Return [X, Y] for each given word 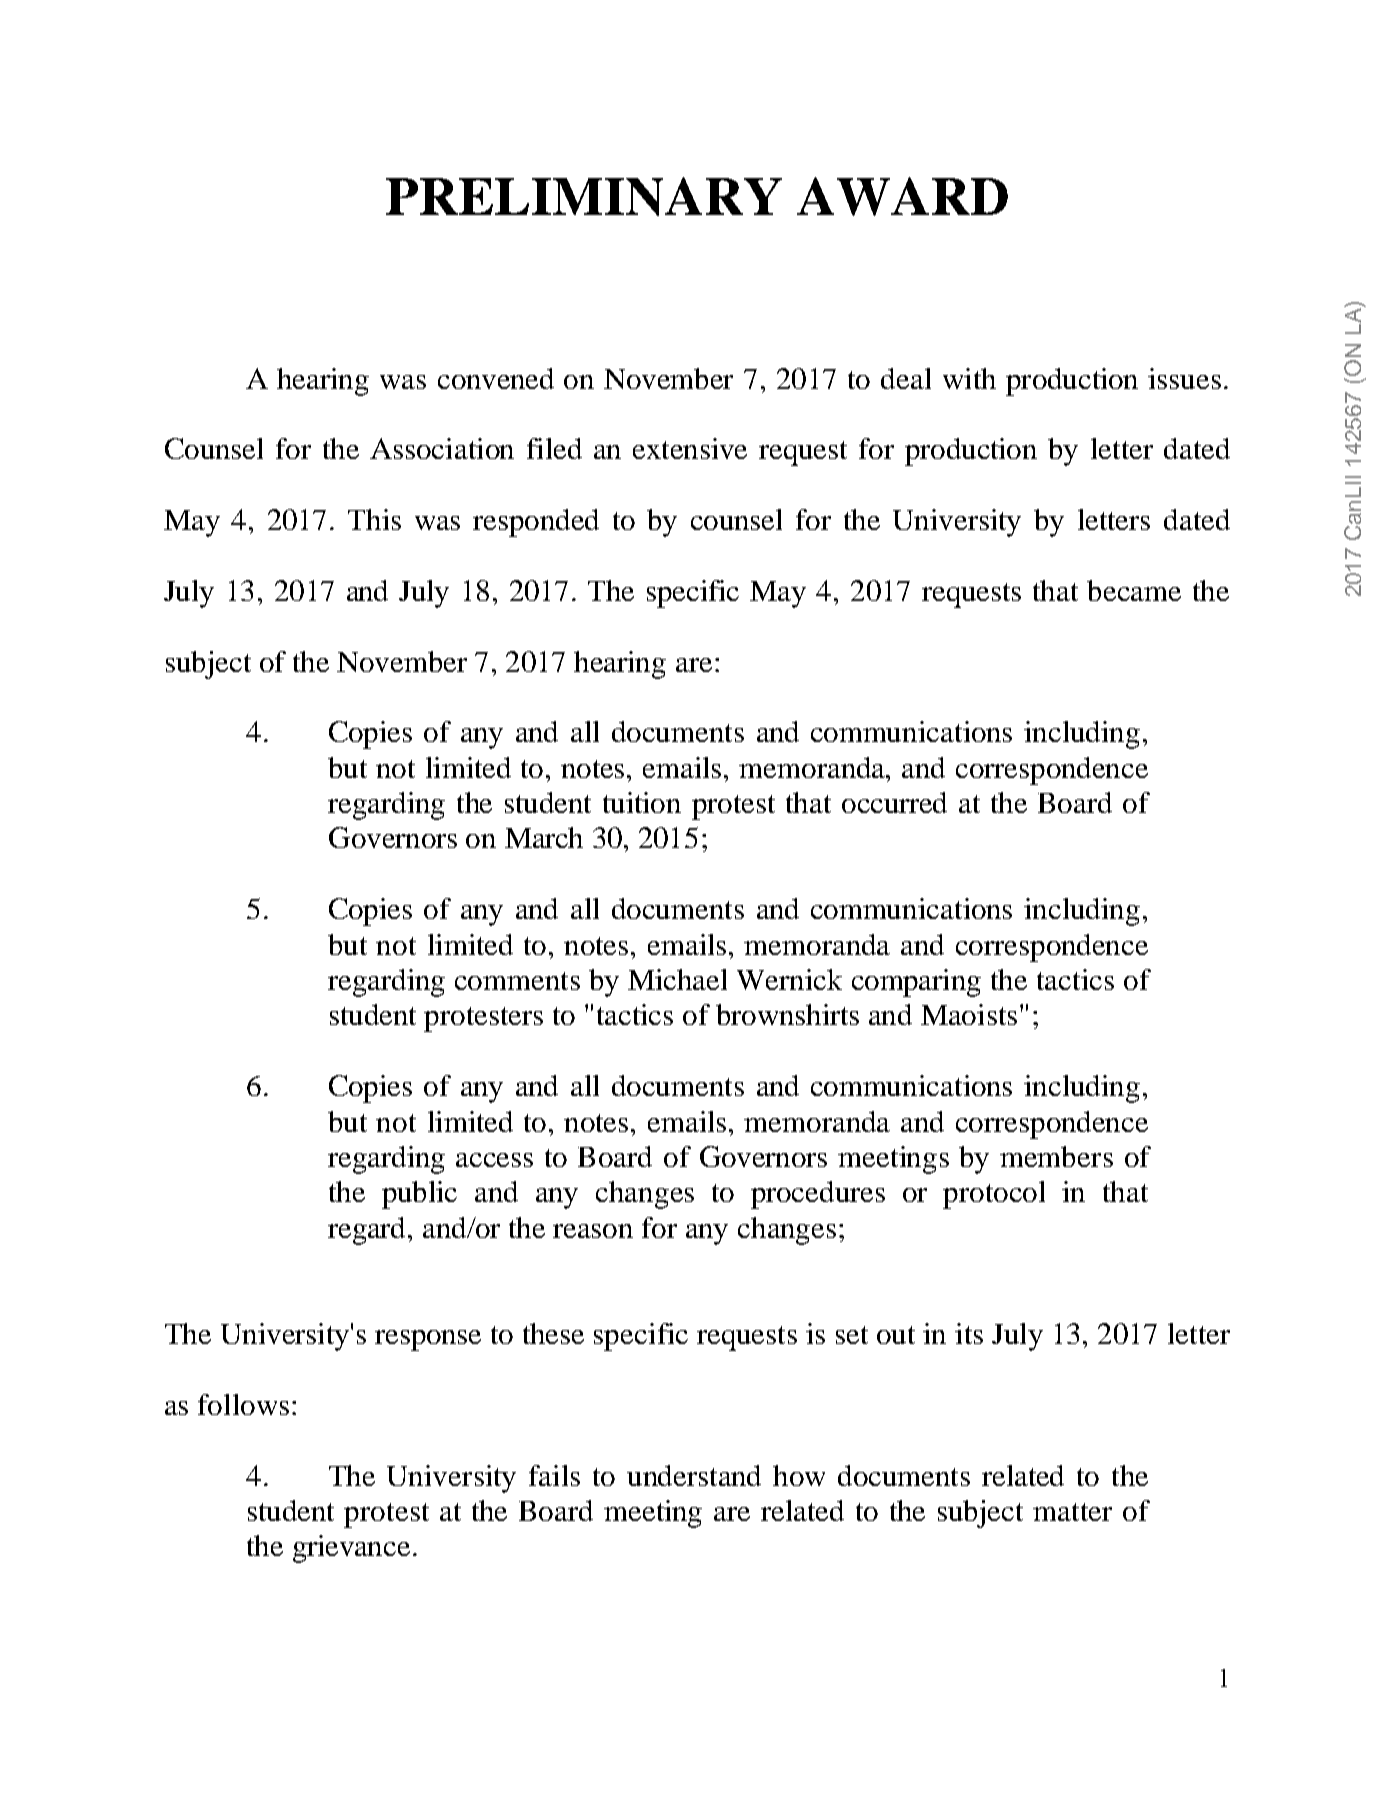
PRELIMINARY [584, 196]
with [969, 378]
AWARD [902, 196]
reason [593, 1231]
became [1134, 590]
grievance [351, 1549]
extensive [690, 448]
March [544, 837]
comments [517, 981]
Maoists [969, 1014]
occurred [894, 802]
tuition [642, 802]
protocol [994, 1195]
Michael [677, 979]
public [419, 1195]
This [374, 519]
